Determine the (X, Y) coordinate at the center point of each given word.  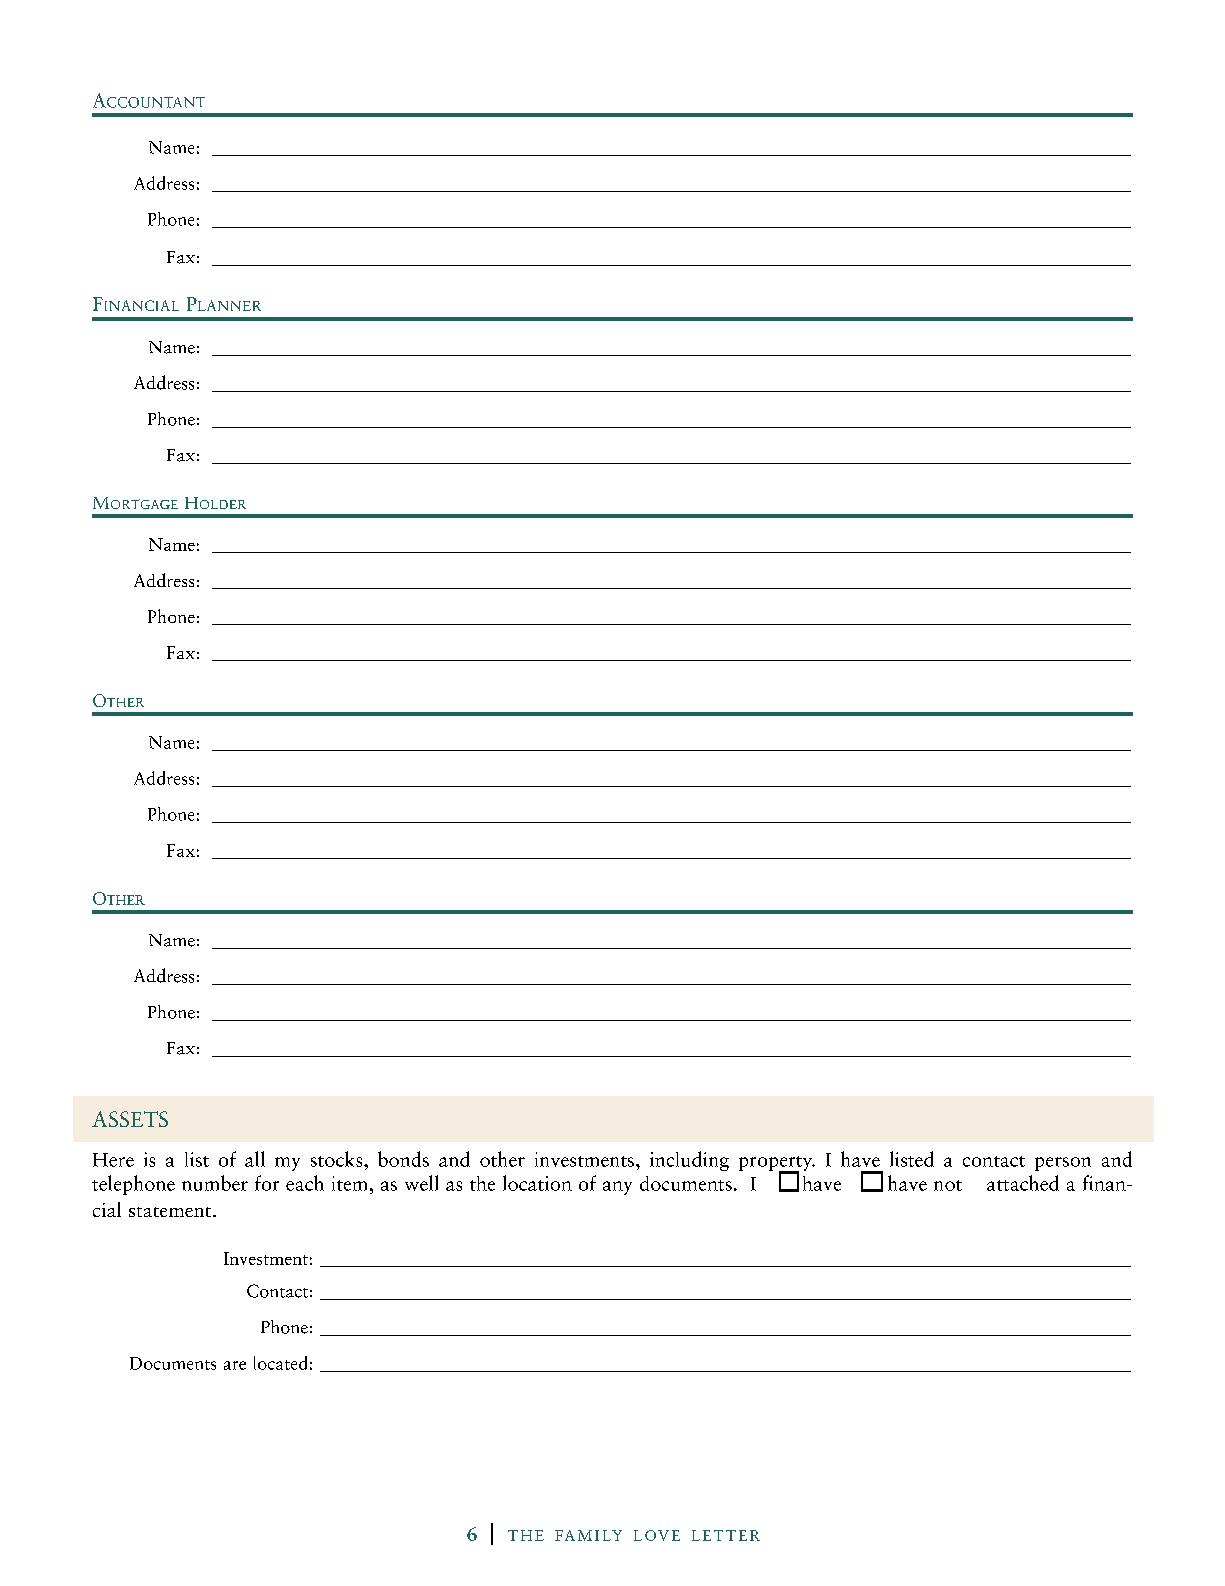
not (948, 1185)
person (1063, 1164)
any (617, 1188)
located (280, 1363)
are (235, 1365)
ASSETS (130, 1119)
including (689, 1161)
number (215, 1183)
